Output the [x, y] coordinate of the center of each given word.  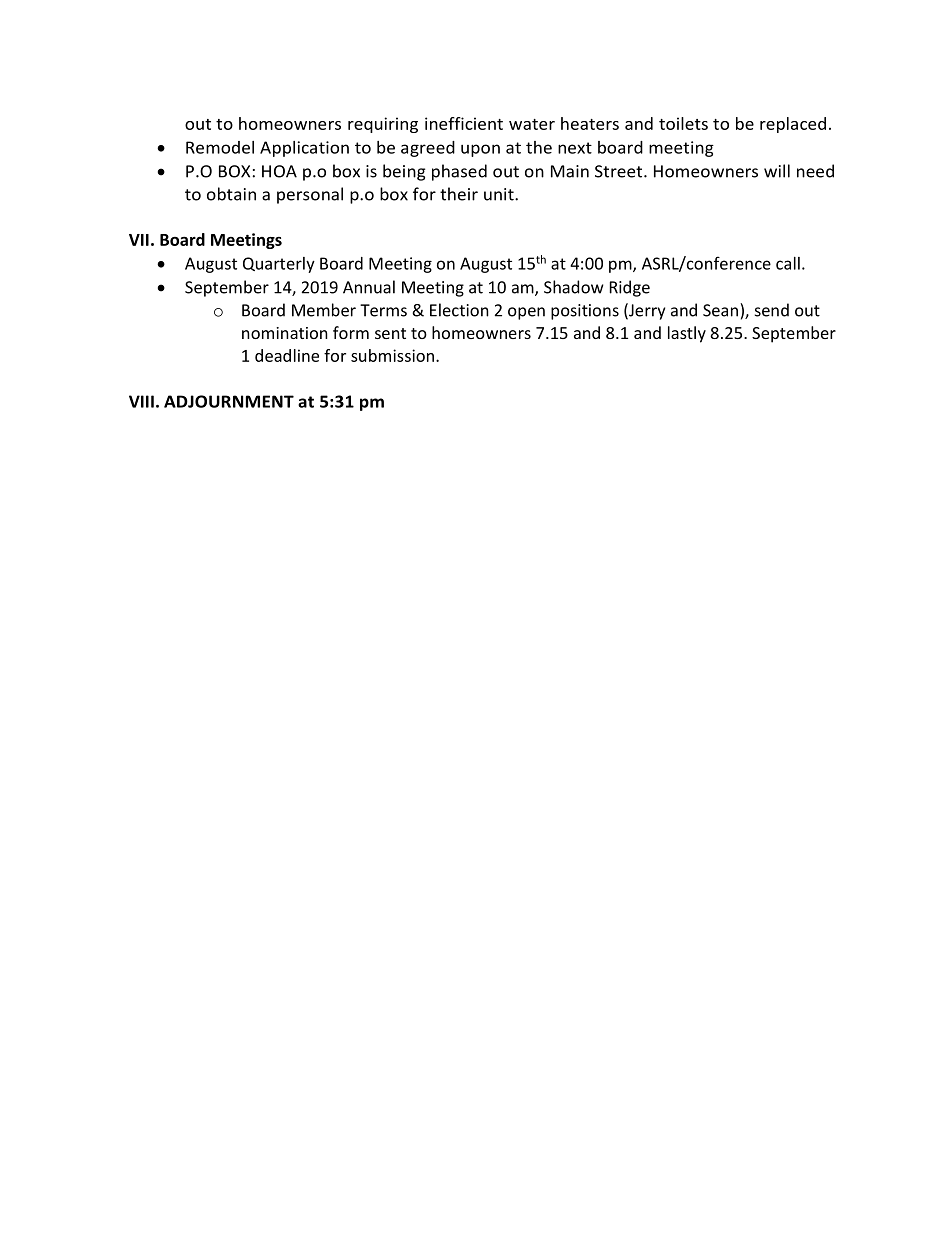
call [788, 263]
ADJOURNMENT [229, 401]
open [526, 313]
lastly [687, 334]
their [459, 194]
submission [392, 355]
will [777, 171]
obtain [231, 194]
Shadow [574, 287]
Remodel [220, 147]
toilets [683, 123]
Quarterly [279, 265]
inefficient [464, 123]
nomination [285, 333]
